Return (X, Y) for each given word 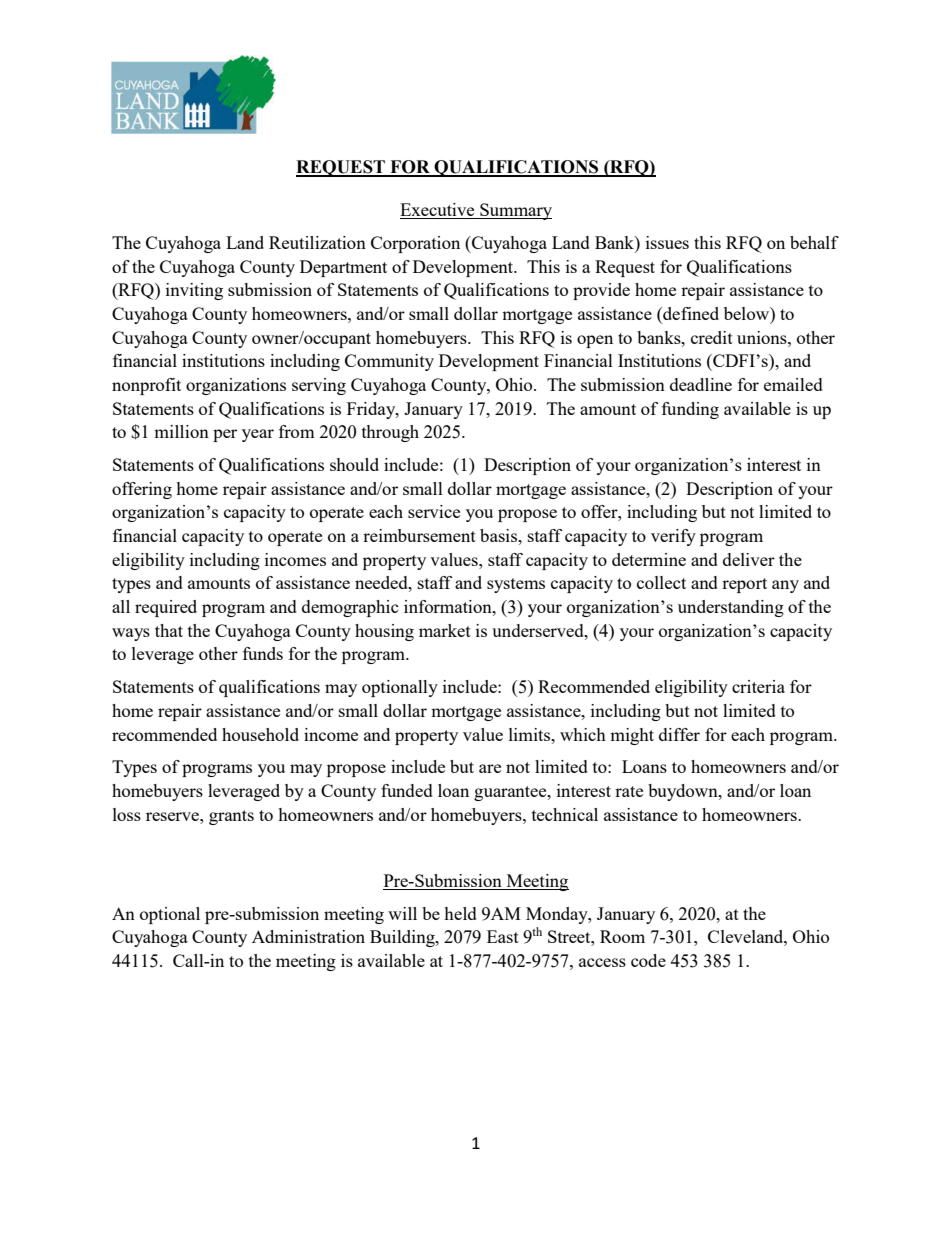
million (181, 431)
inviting (194, 291)
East (503, 936)
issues (667, 242)
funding (690, 410)
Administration (308, 936)
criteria (758, 686)
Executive (438, 211)
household (260, 734)
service (434, 511)
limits (531, 734)
